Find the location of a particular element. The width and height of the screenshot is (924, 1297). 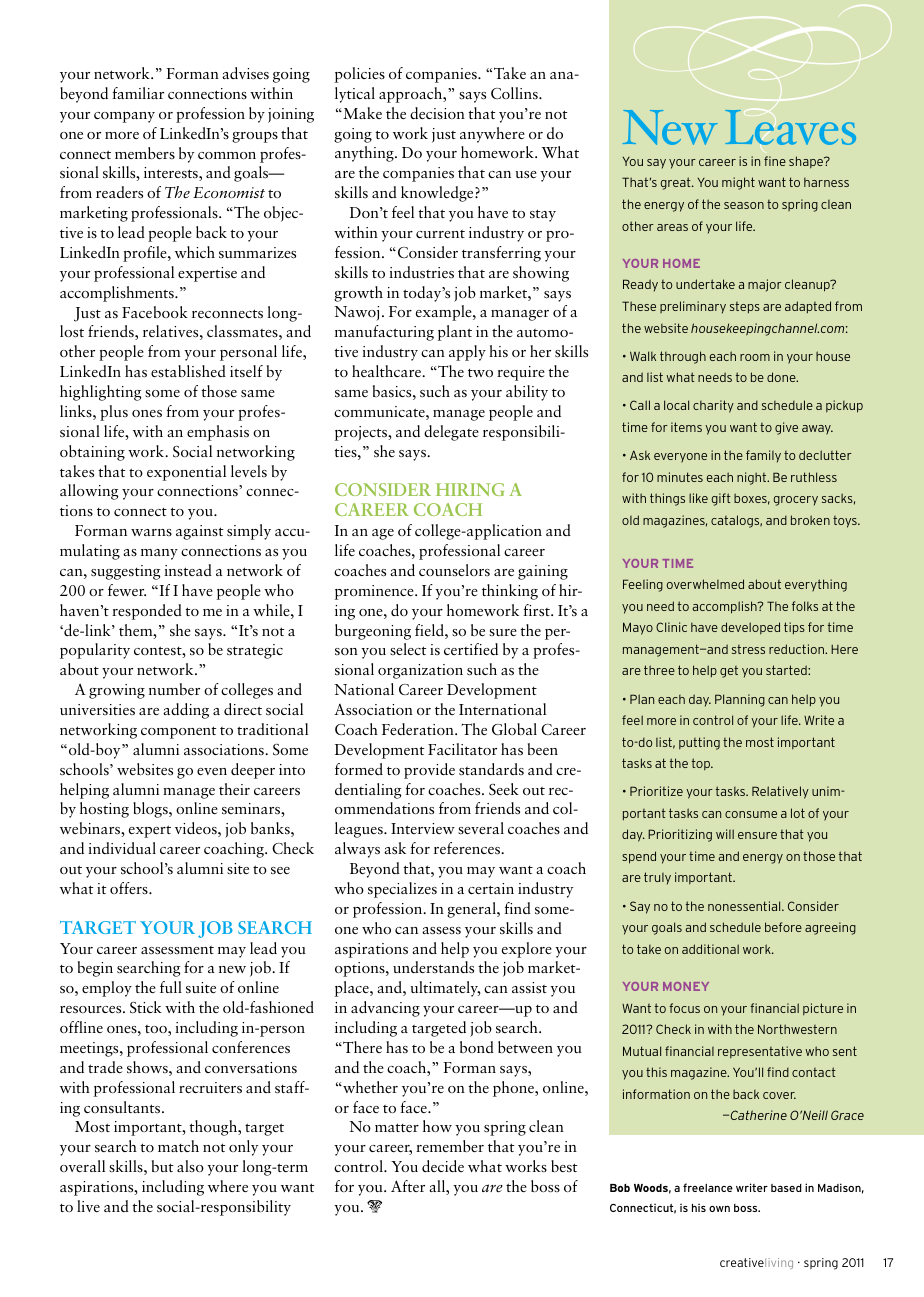

stress is located at coordinates (748, 649).
